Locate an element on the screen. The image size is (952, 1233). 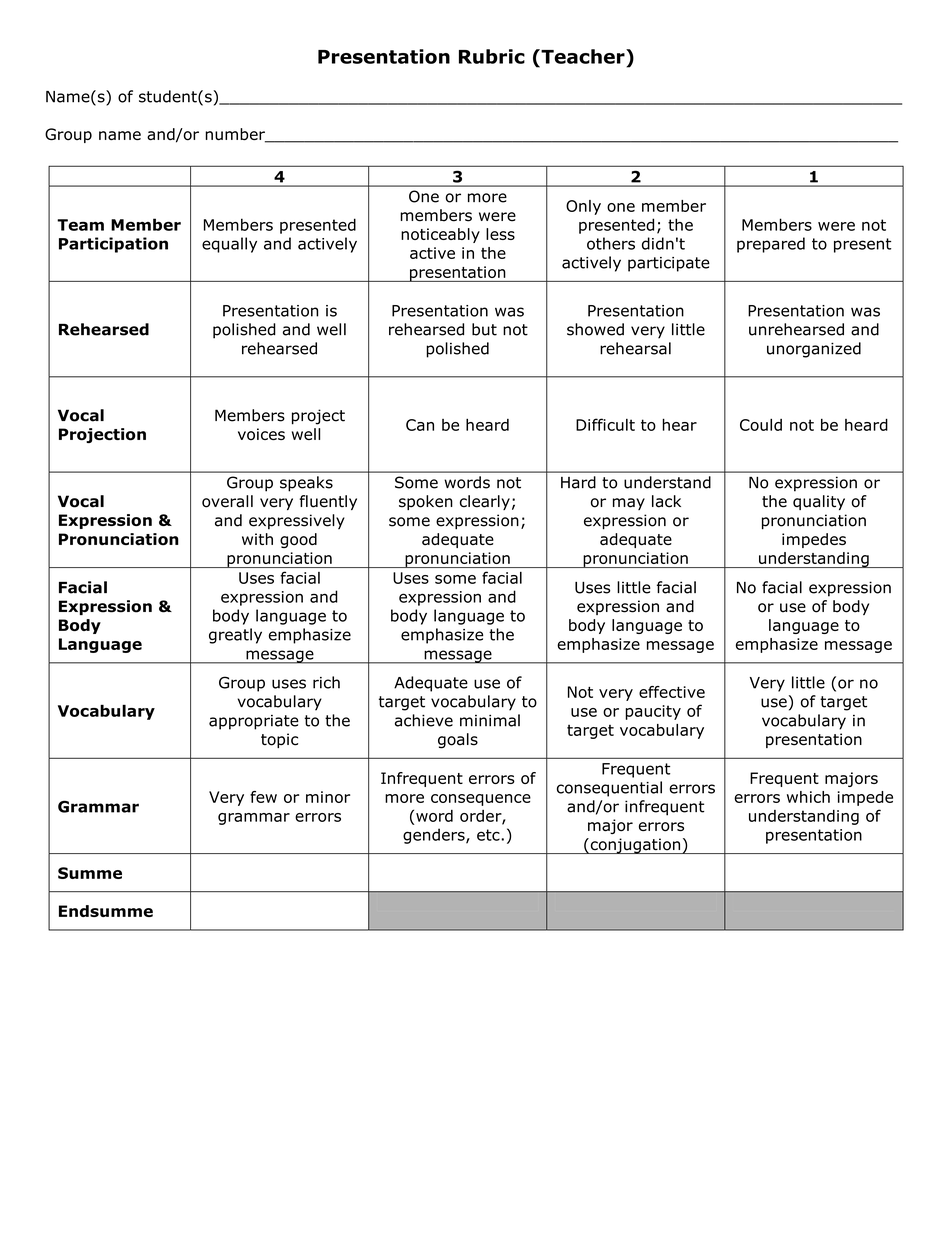
which is located at coordinates (808, 797).
